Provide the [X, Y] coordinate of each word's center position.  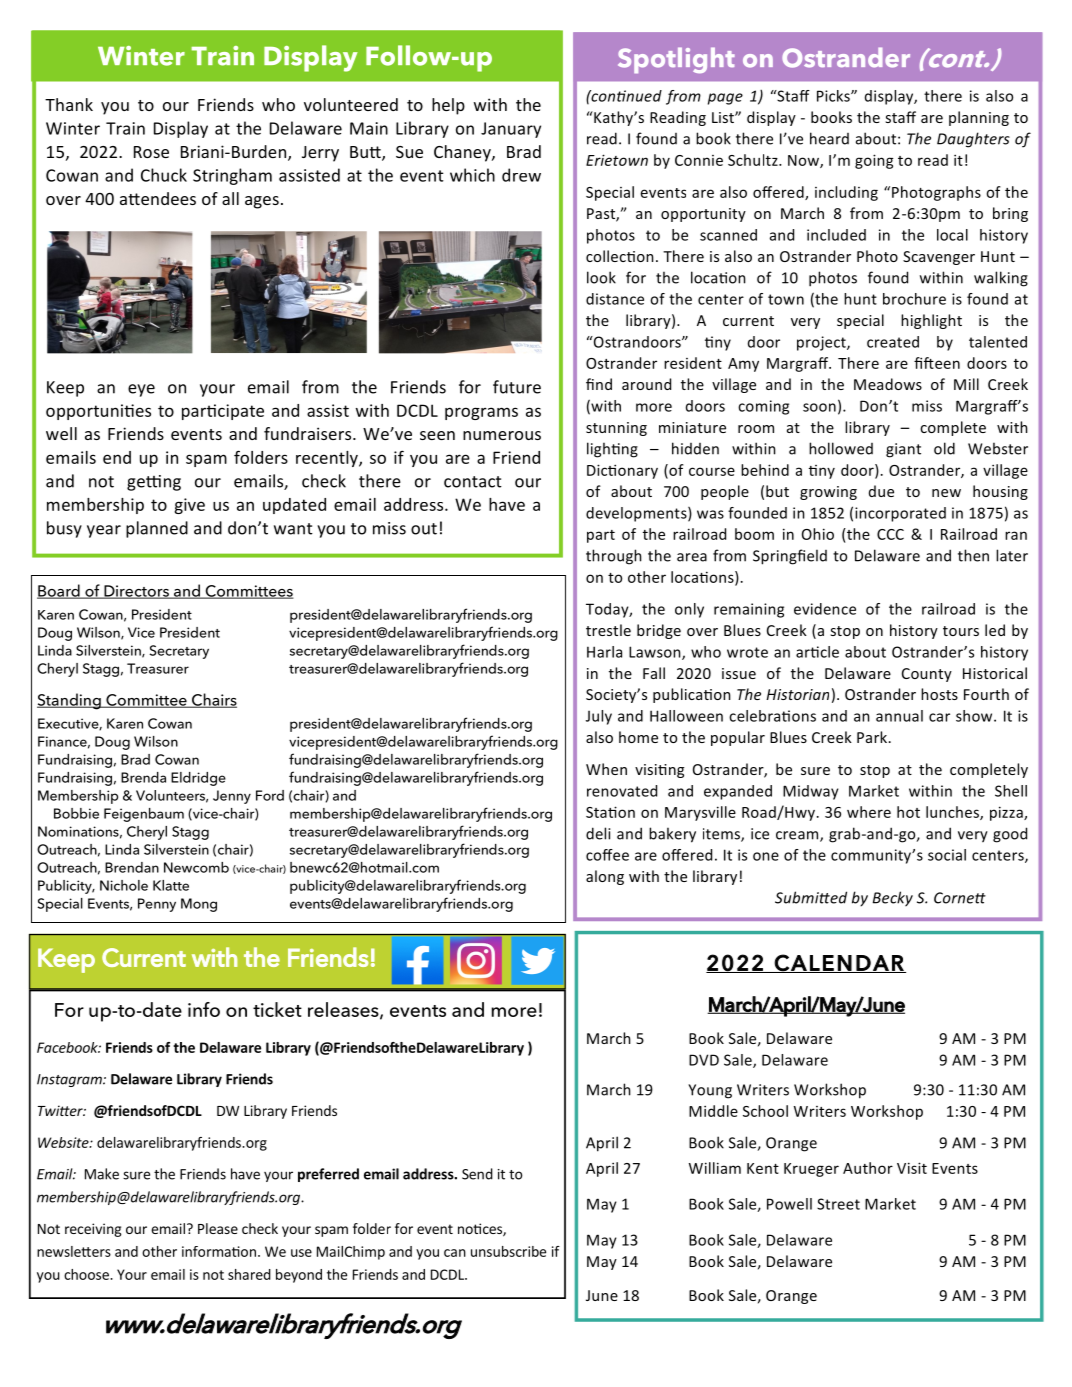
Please [218, 1228]
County [927, 675]
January [511, 130]
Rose [151, 152]
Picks [834, 96]
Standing [70, 701]
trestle [608, 630]
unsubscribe [508, 1251]
